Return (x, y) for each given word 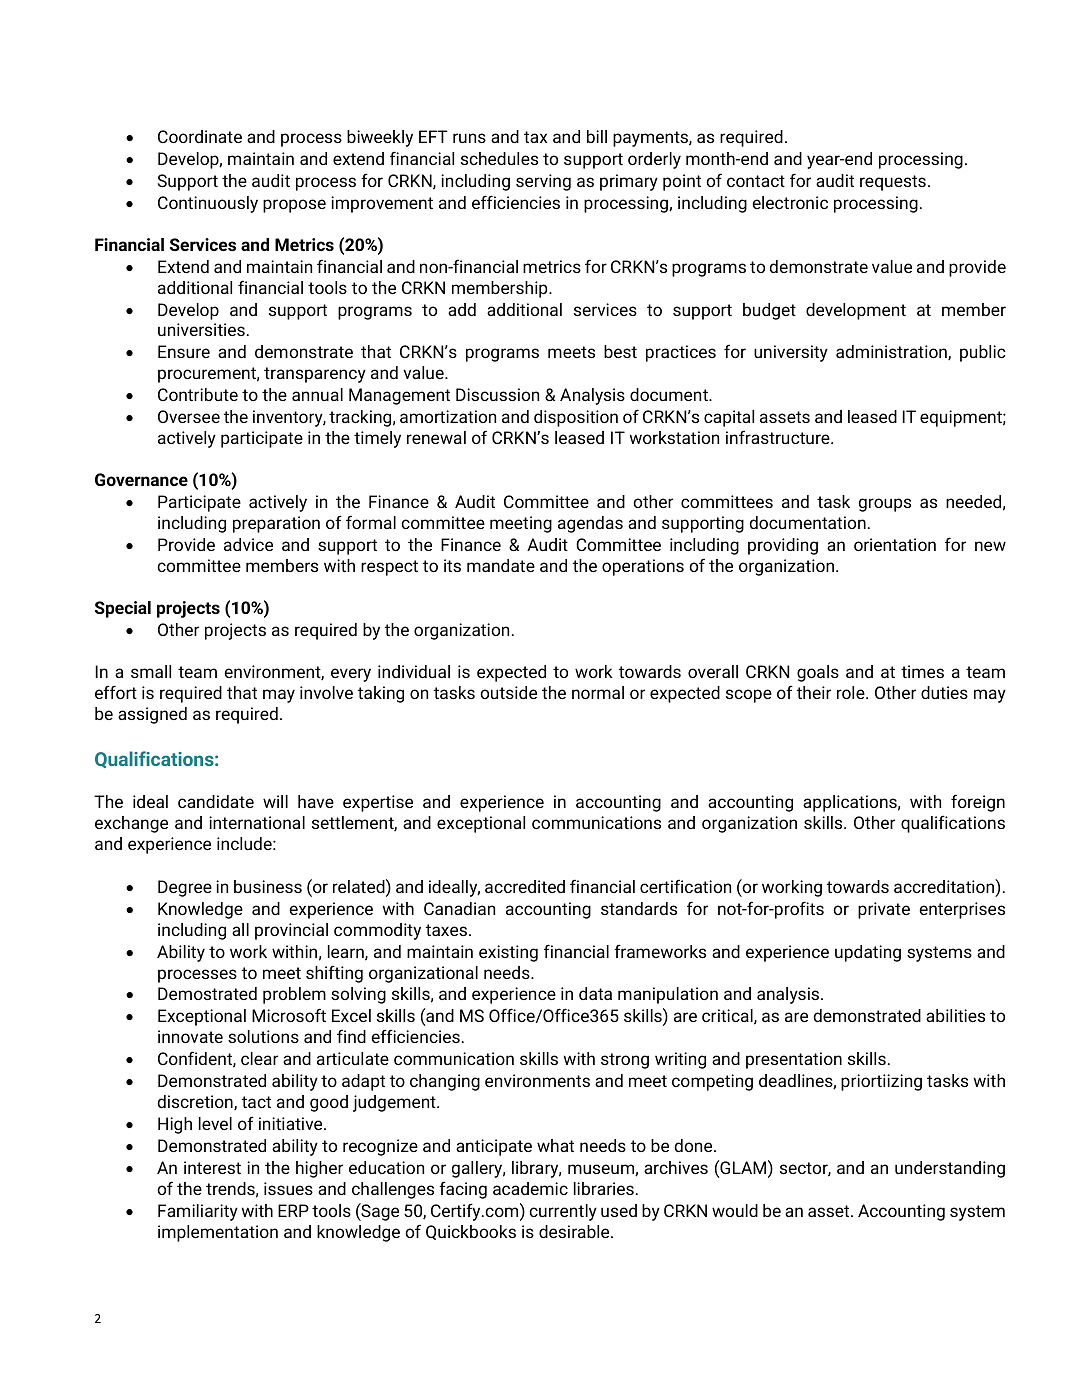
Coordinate (200, 136)
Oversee (189, 416)
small (151, 671)
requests (893, 183)
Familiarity (198, 1212)
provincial (291, 931)
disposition (576, 418)
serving (543, 182)
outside (508, 692)
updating (868, 953)
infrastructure (779, 437)
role (852, 692)
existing (508, 953)
